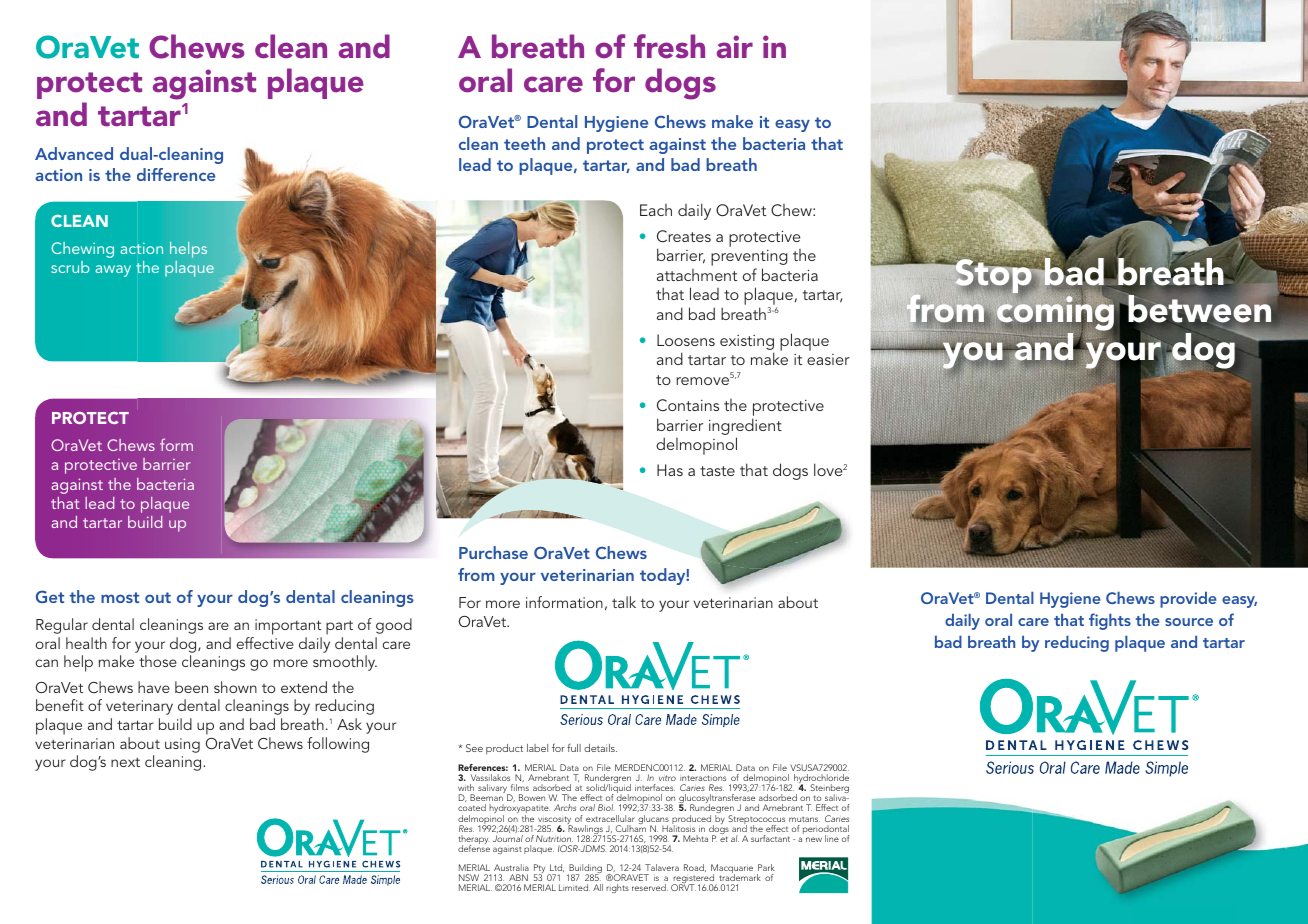  Describe the element at coordinates (120, 597) in the document. I see `most` at that location.
